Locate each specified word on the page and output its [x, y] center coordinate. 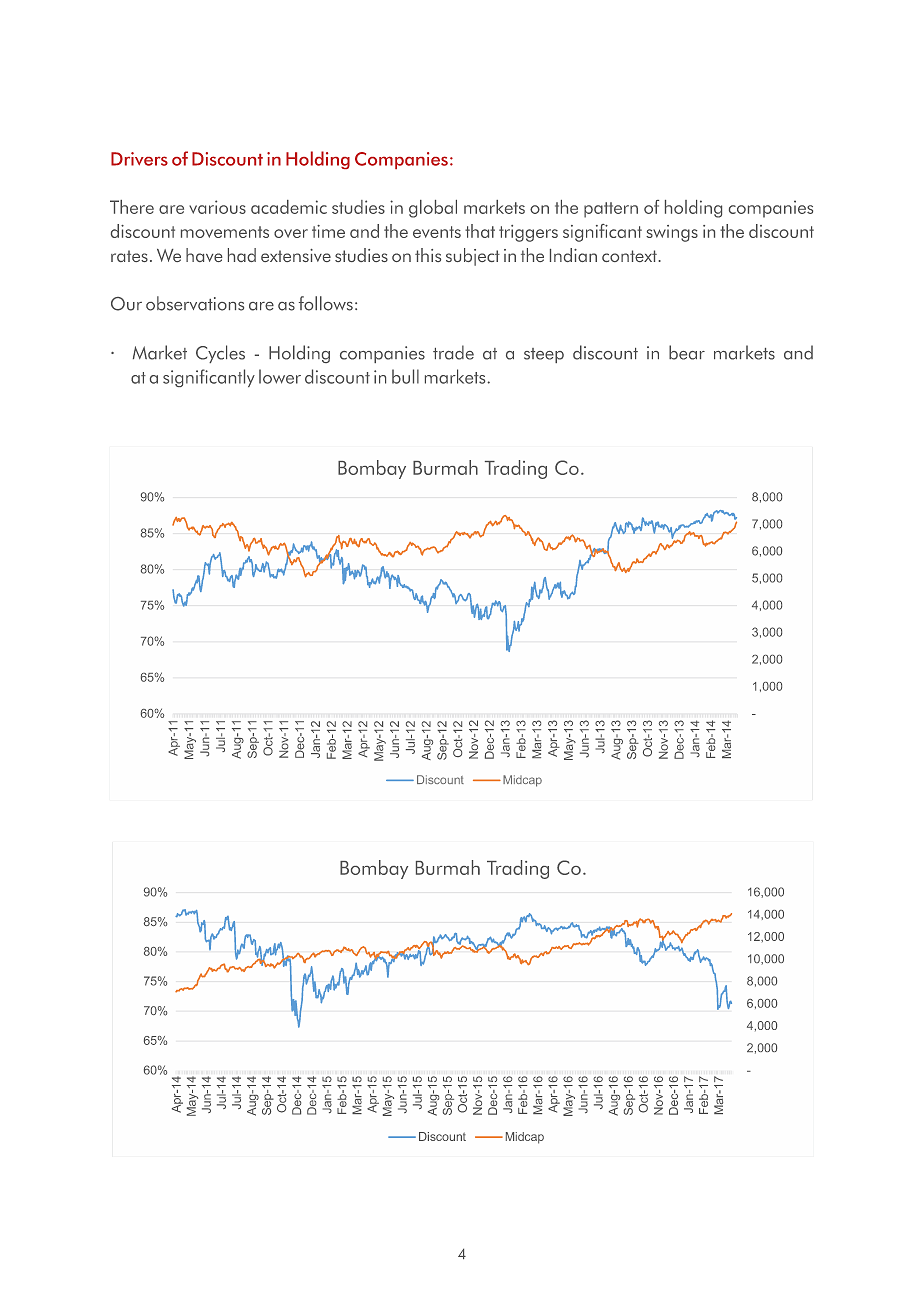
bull [405, 376]
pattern [611, 210]
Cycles [220, 354]
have [204, 255]
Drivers [139, 159]
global [433, 209]
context [630, 256]
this [428, 255]
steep [544, 355]
